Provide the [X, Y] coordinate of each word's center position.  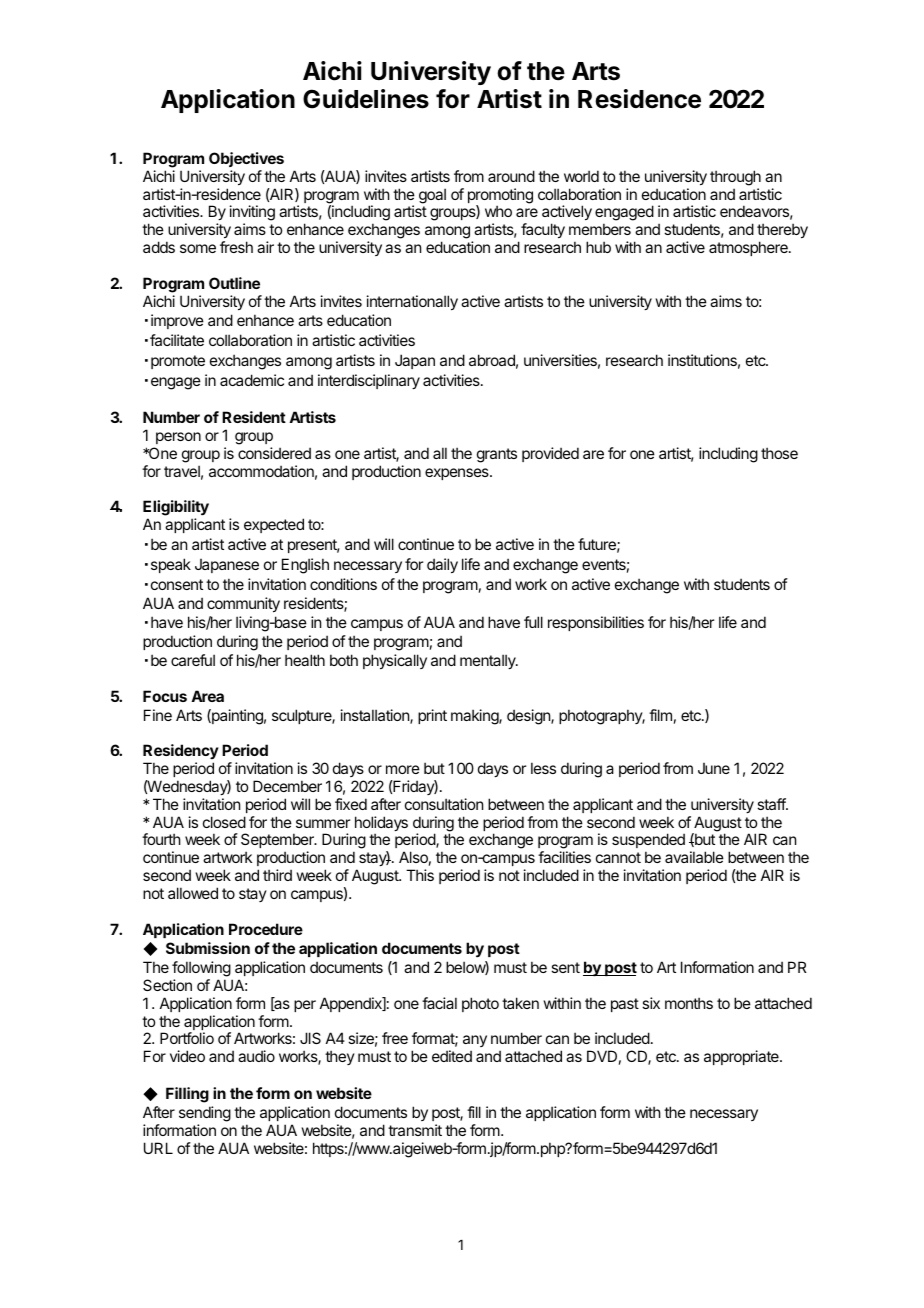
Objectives [246, 159]
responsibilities [596, 623]
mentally [489, 661]
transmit [415, 1130]
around [511, 176]
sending [205, 1114]
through [735, 178]
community [243, 604]
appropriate [742, 1057]
